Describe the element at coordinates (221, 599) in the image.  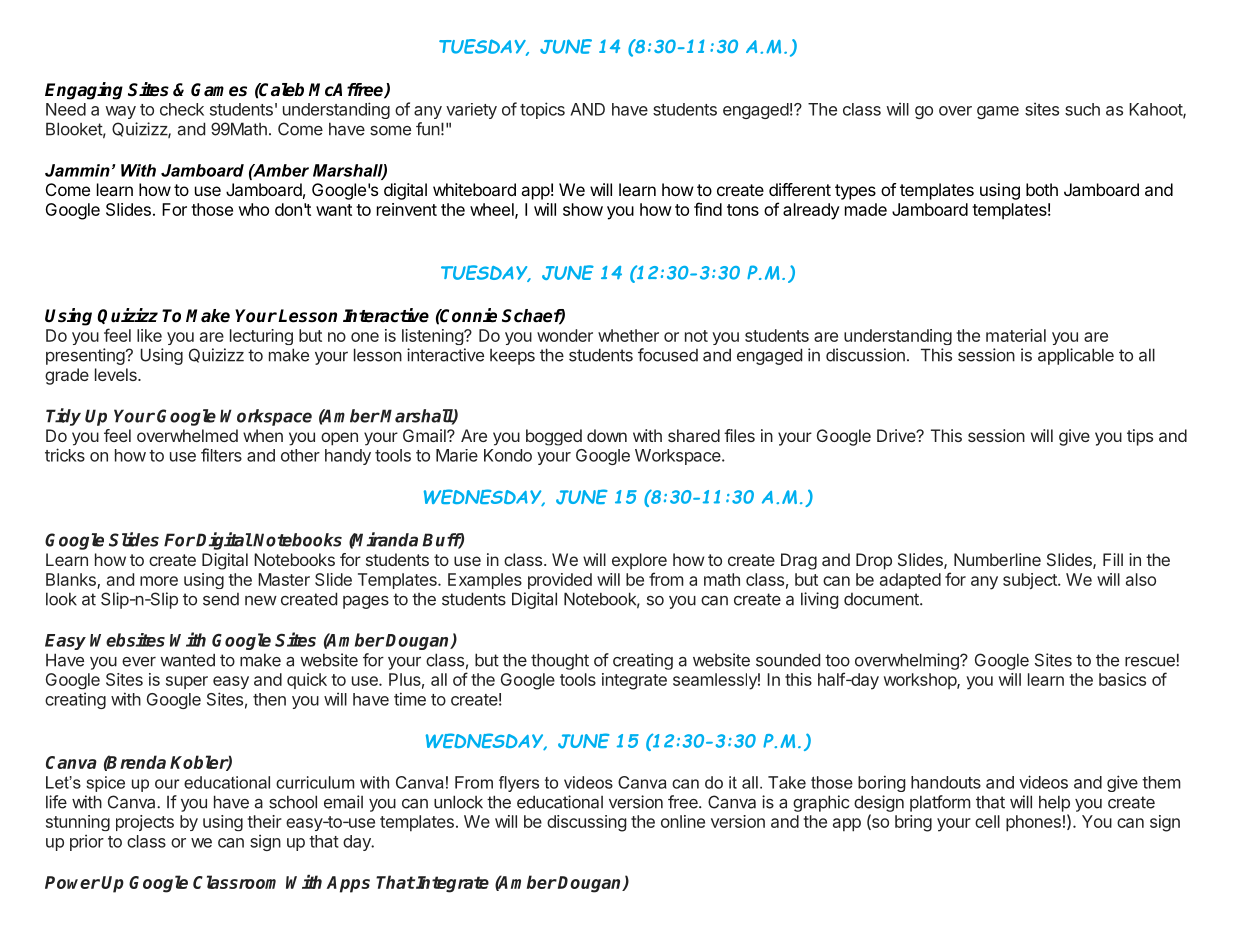
I see `send` at that location.
